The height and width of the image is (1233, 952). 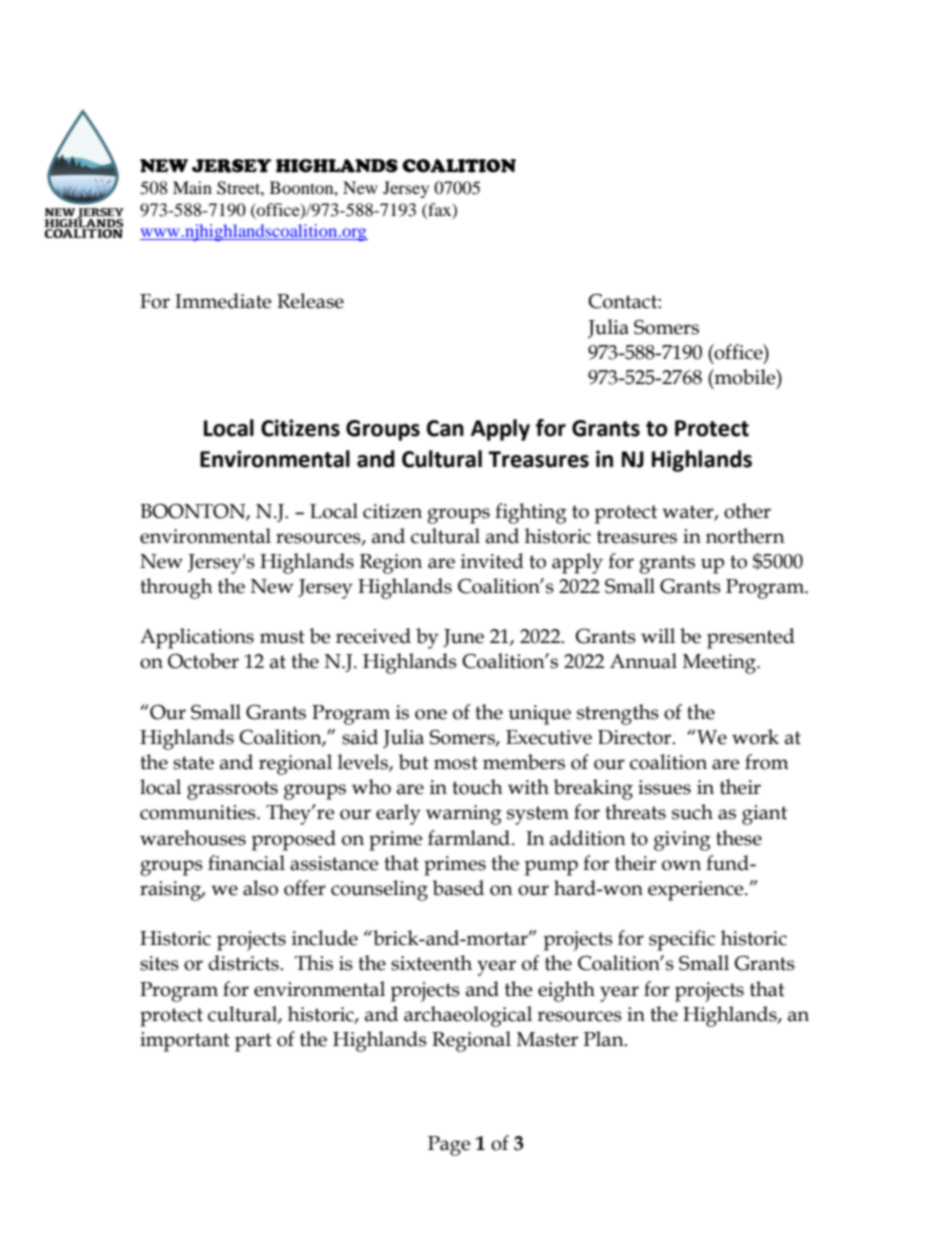 What do you see at coordinates (445, 428) in the image?
I see `Can` at bounding box center [445, 428].
